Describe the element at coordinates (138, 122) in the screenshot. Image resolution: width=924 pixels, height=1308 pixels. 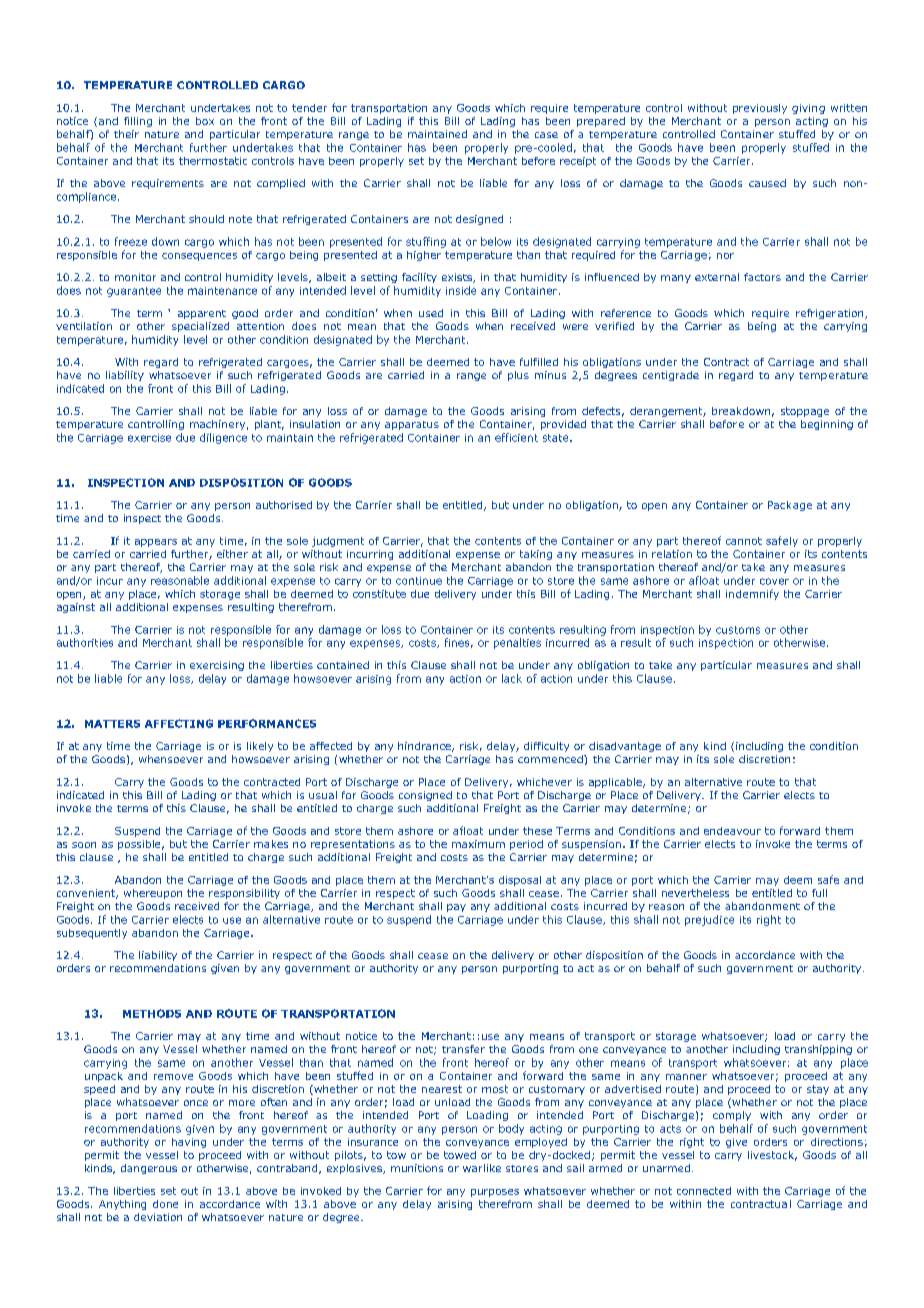
I see `filling` at that location.
